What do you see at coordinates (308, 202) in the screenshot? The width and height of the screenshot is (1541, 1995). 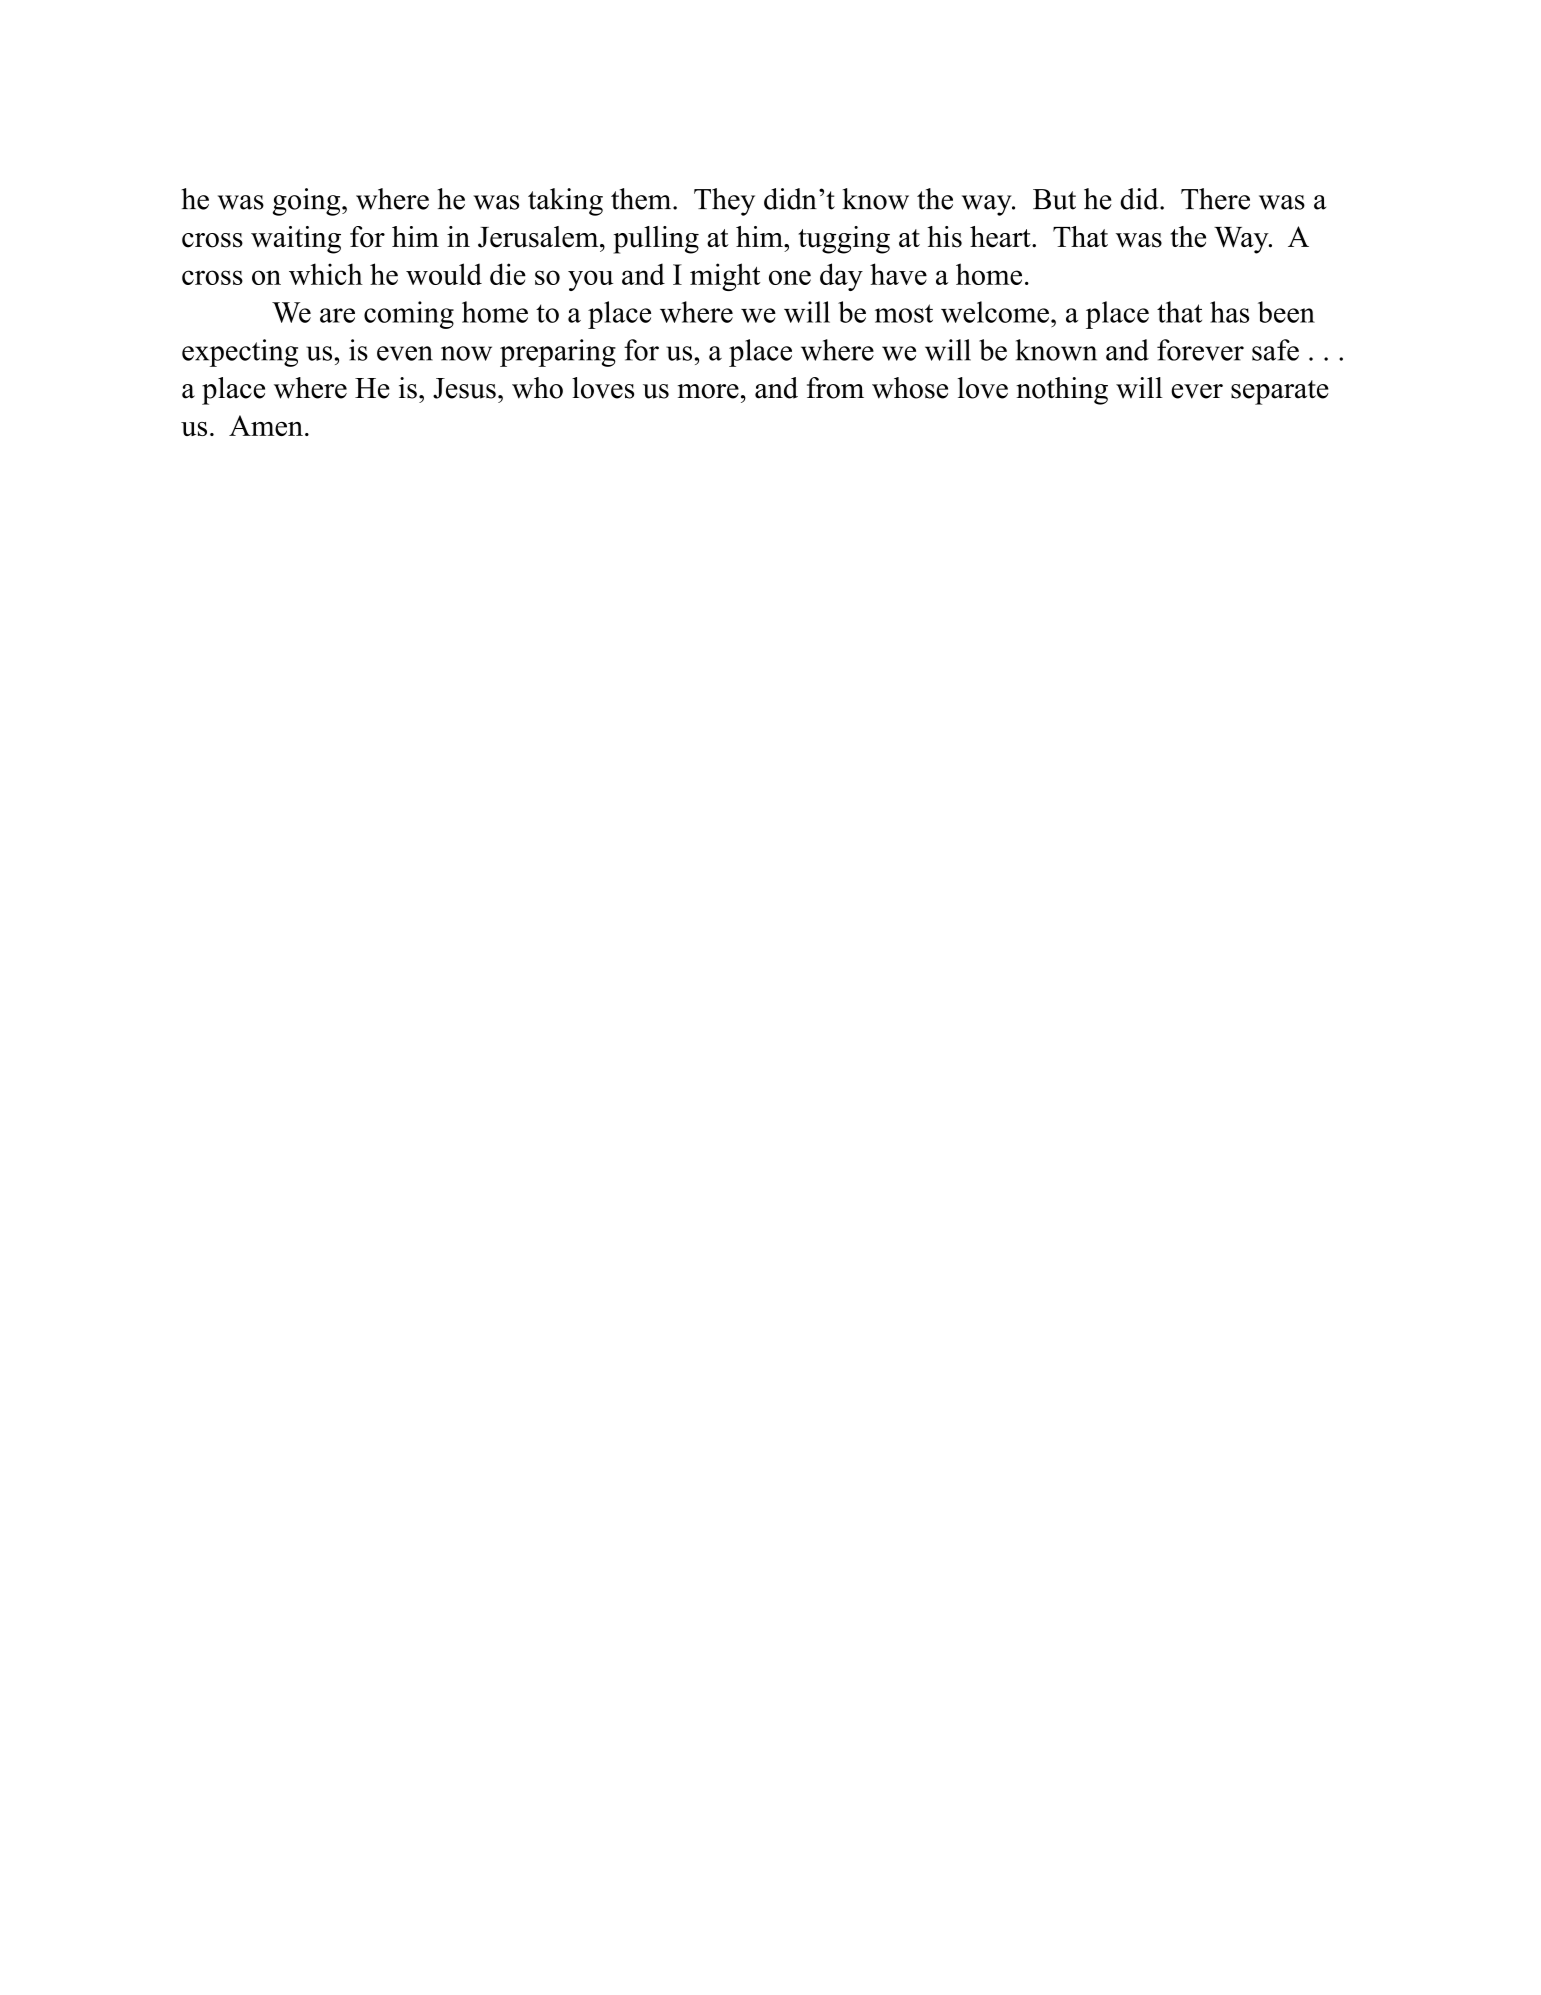 I see `going` at bounding box center [308, 202].
